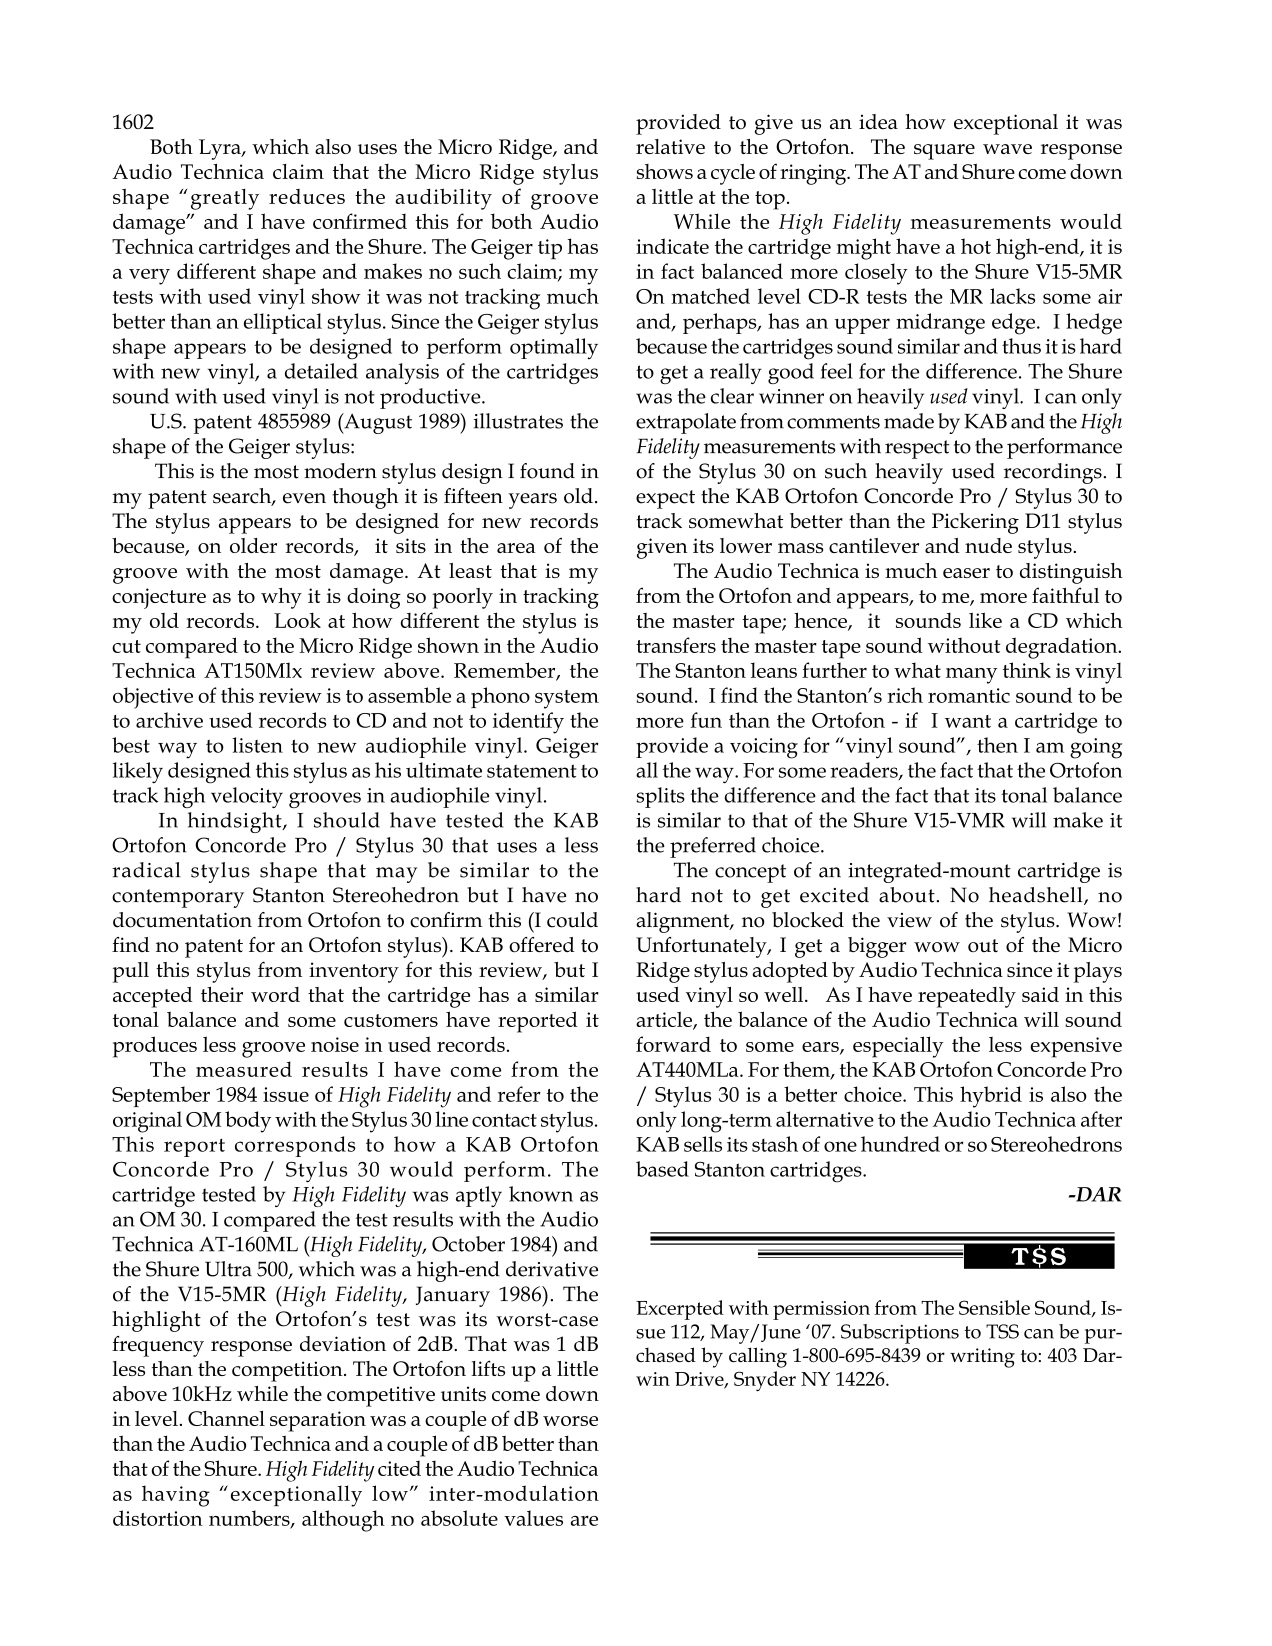  Describe the element at coordinates (250, 1519) in the screenshot. I see `numbers` at that location.
